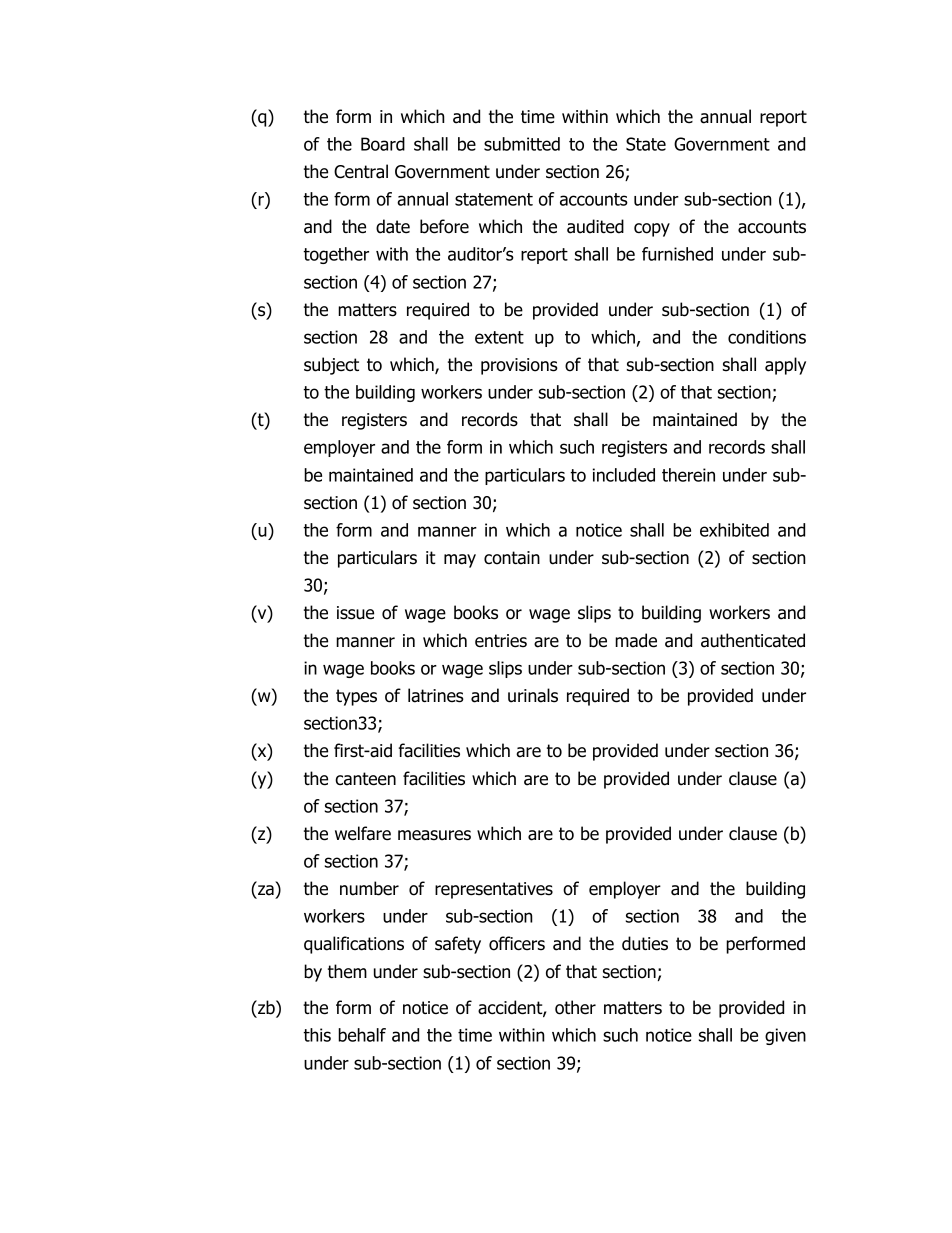 The width and height of the document is (952, 1233). Describe the element at coordinates (362, 1035) in the document. I see `behalf` at that location.
